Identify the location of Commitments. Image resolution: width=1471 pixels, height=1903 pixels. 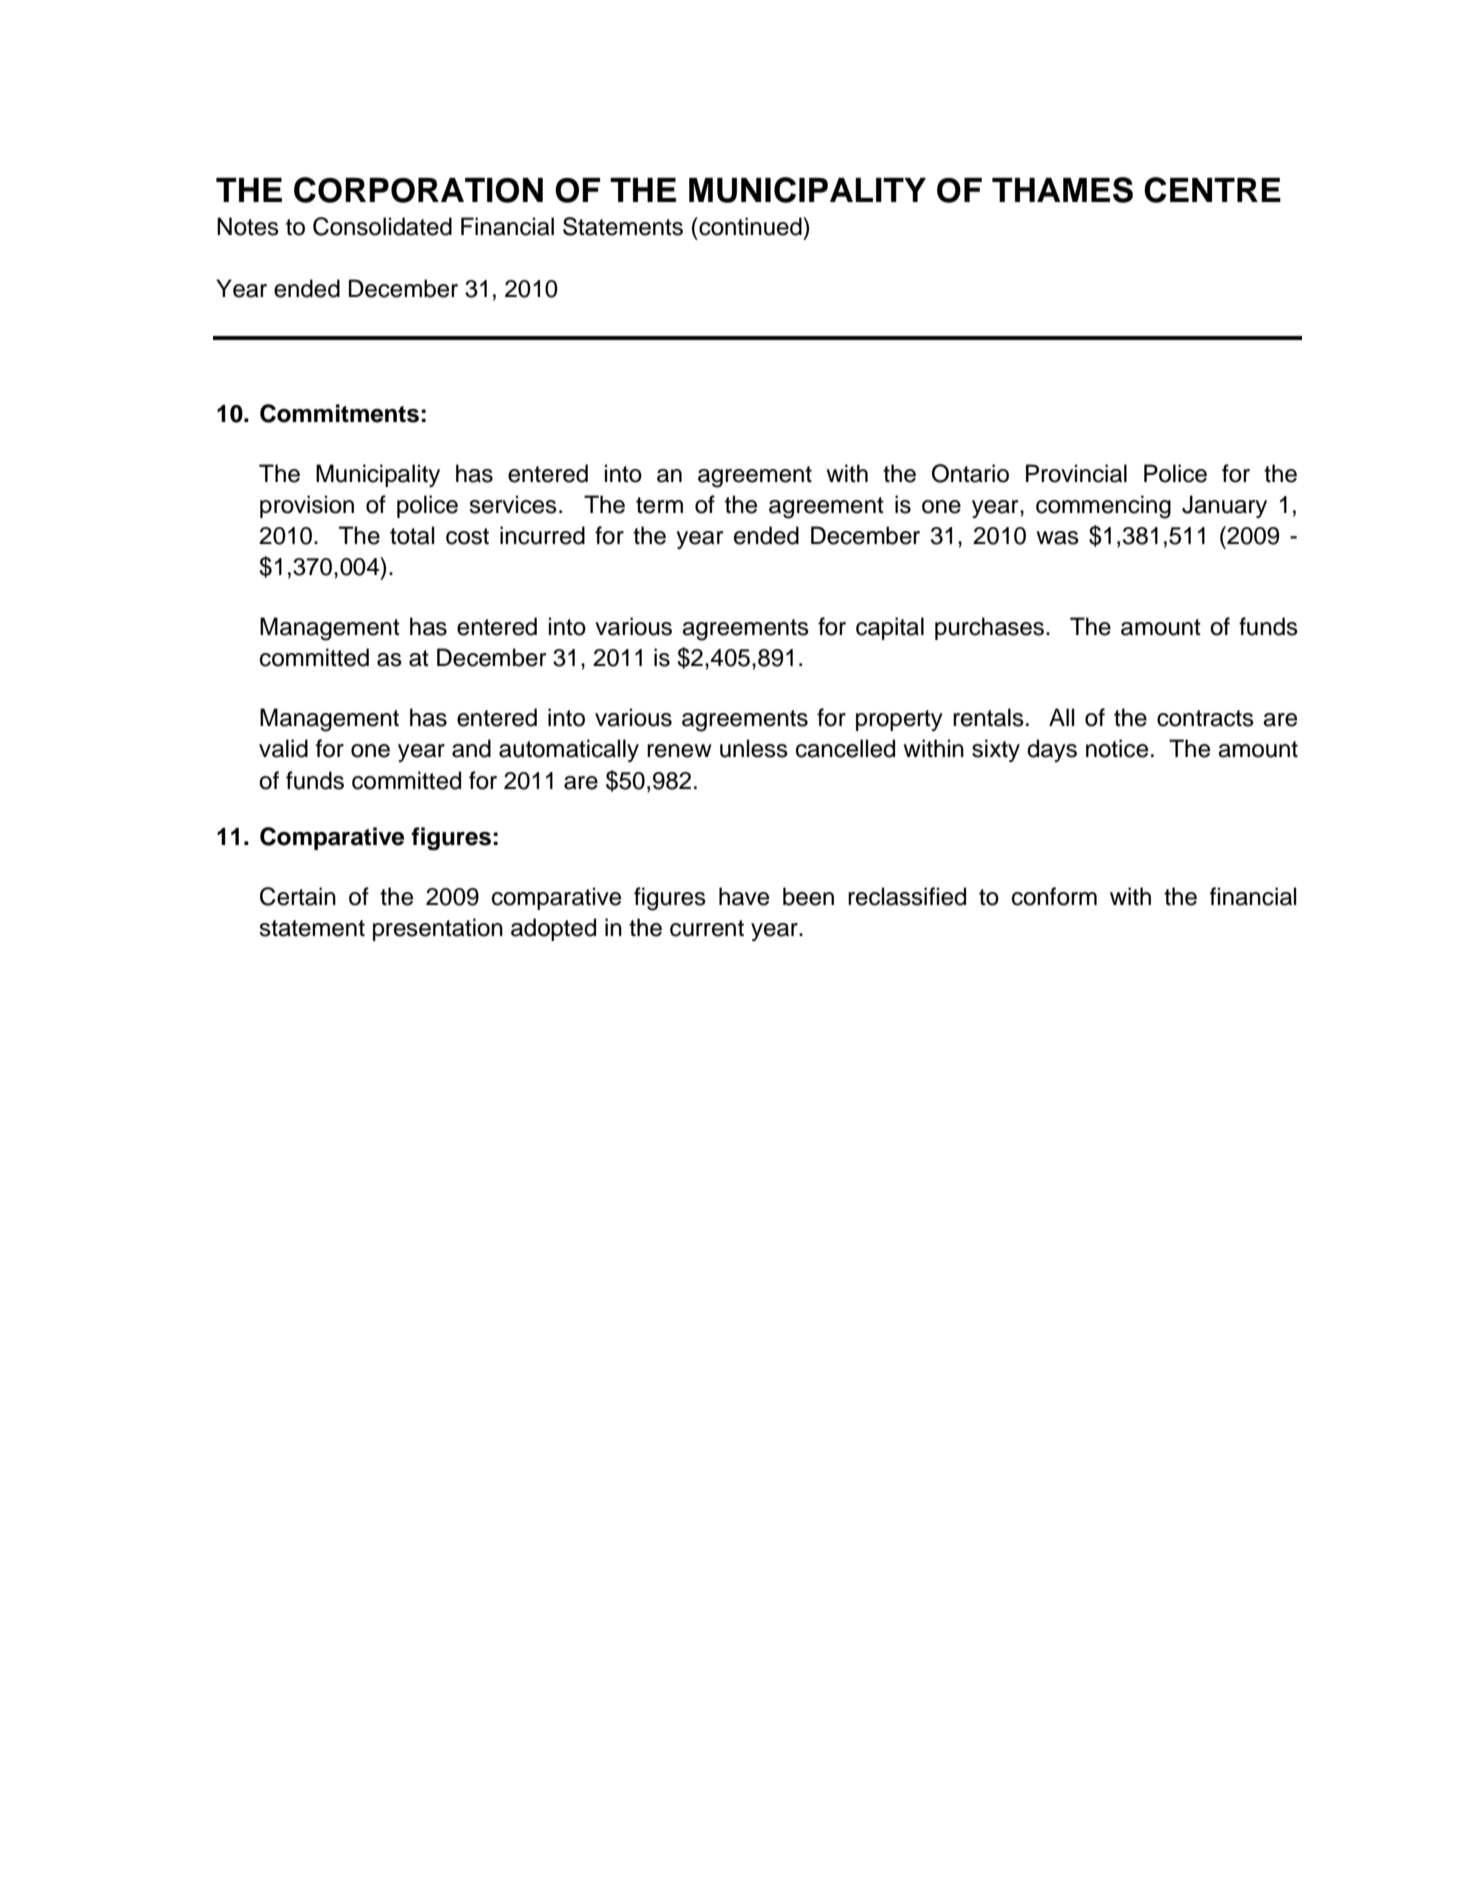
(339, 413).
